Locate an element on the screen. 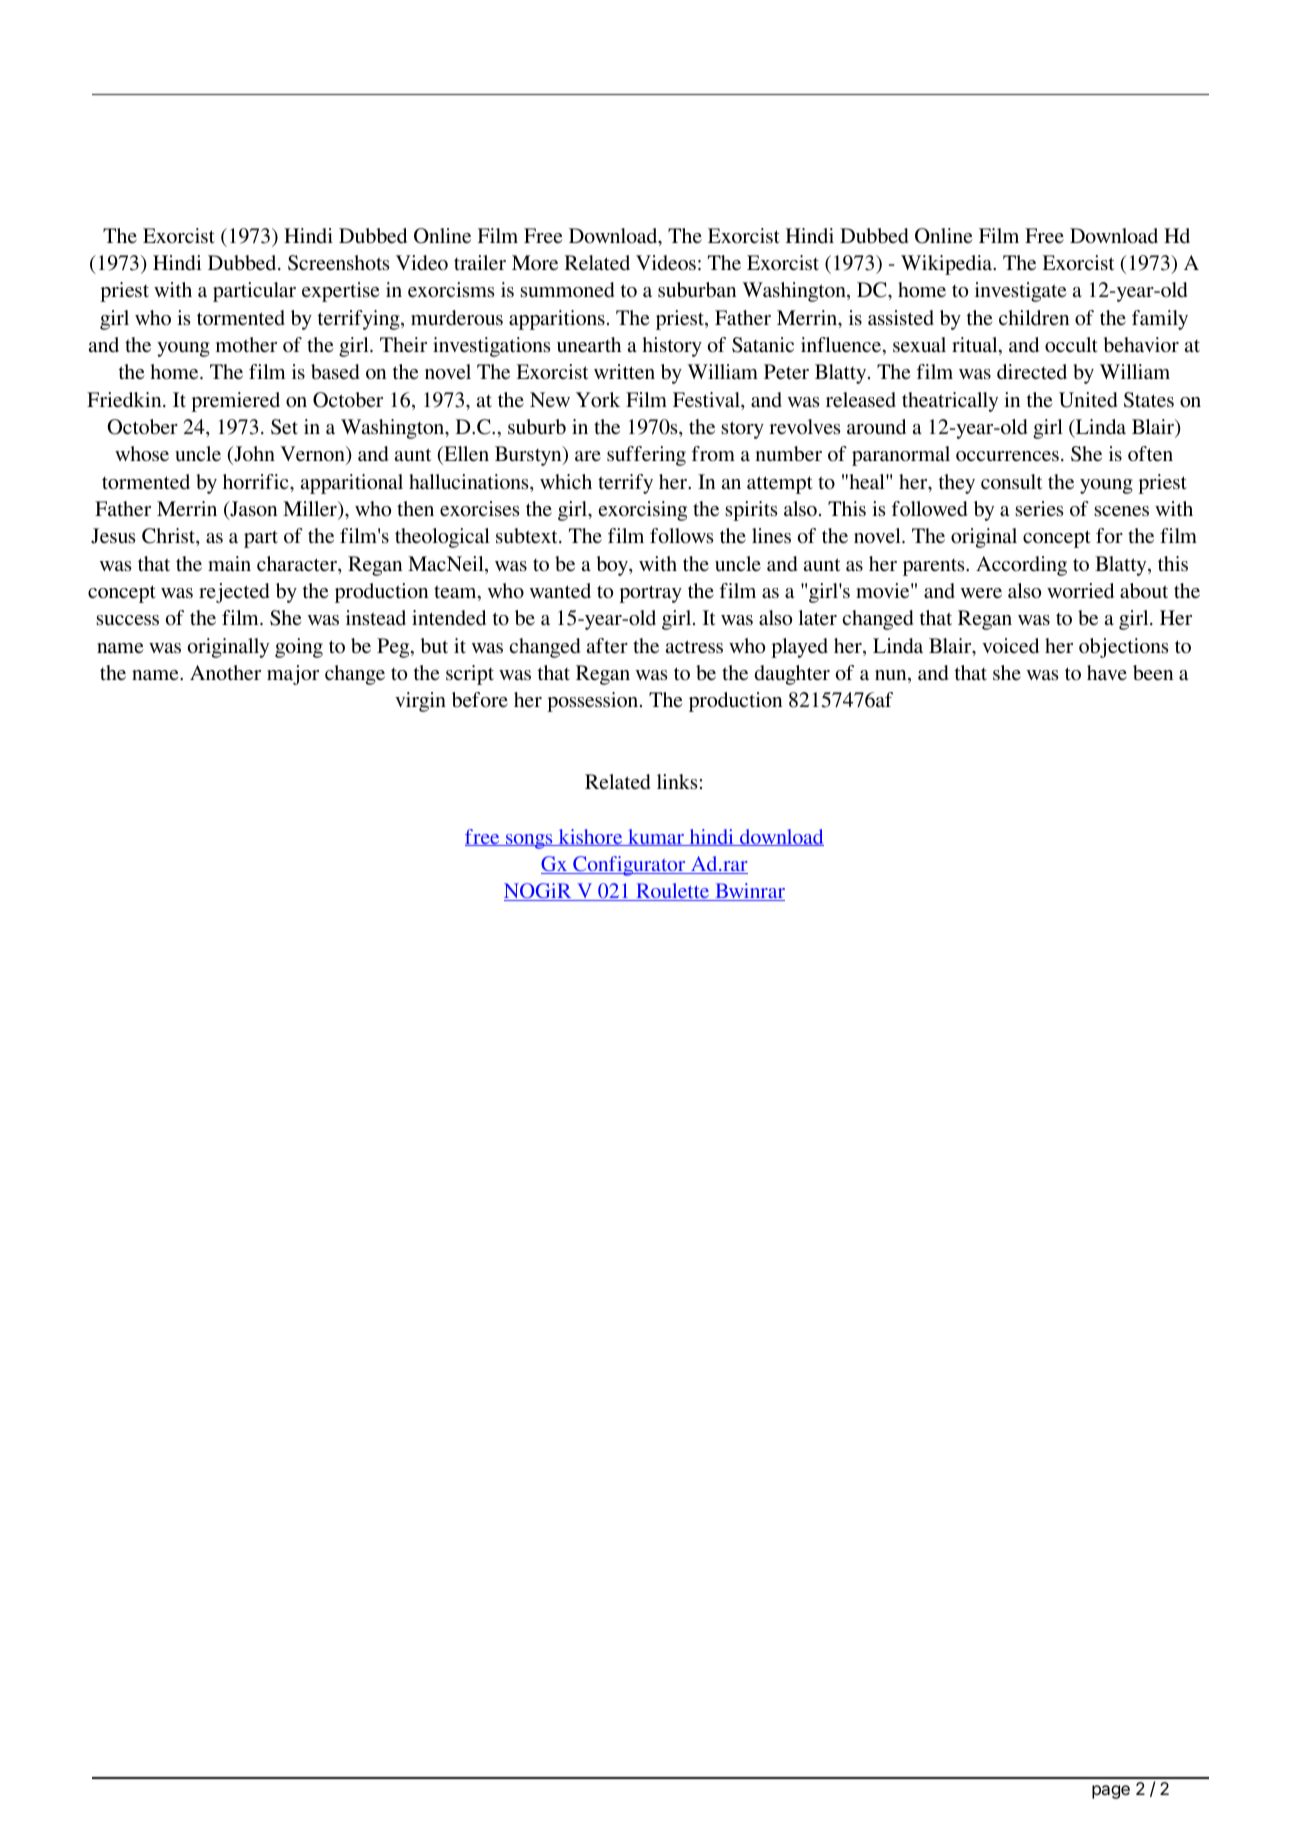 The height and width of the screenshot is (1840, 1301). songs is located at coordinates (529, 841).
